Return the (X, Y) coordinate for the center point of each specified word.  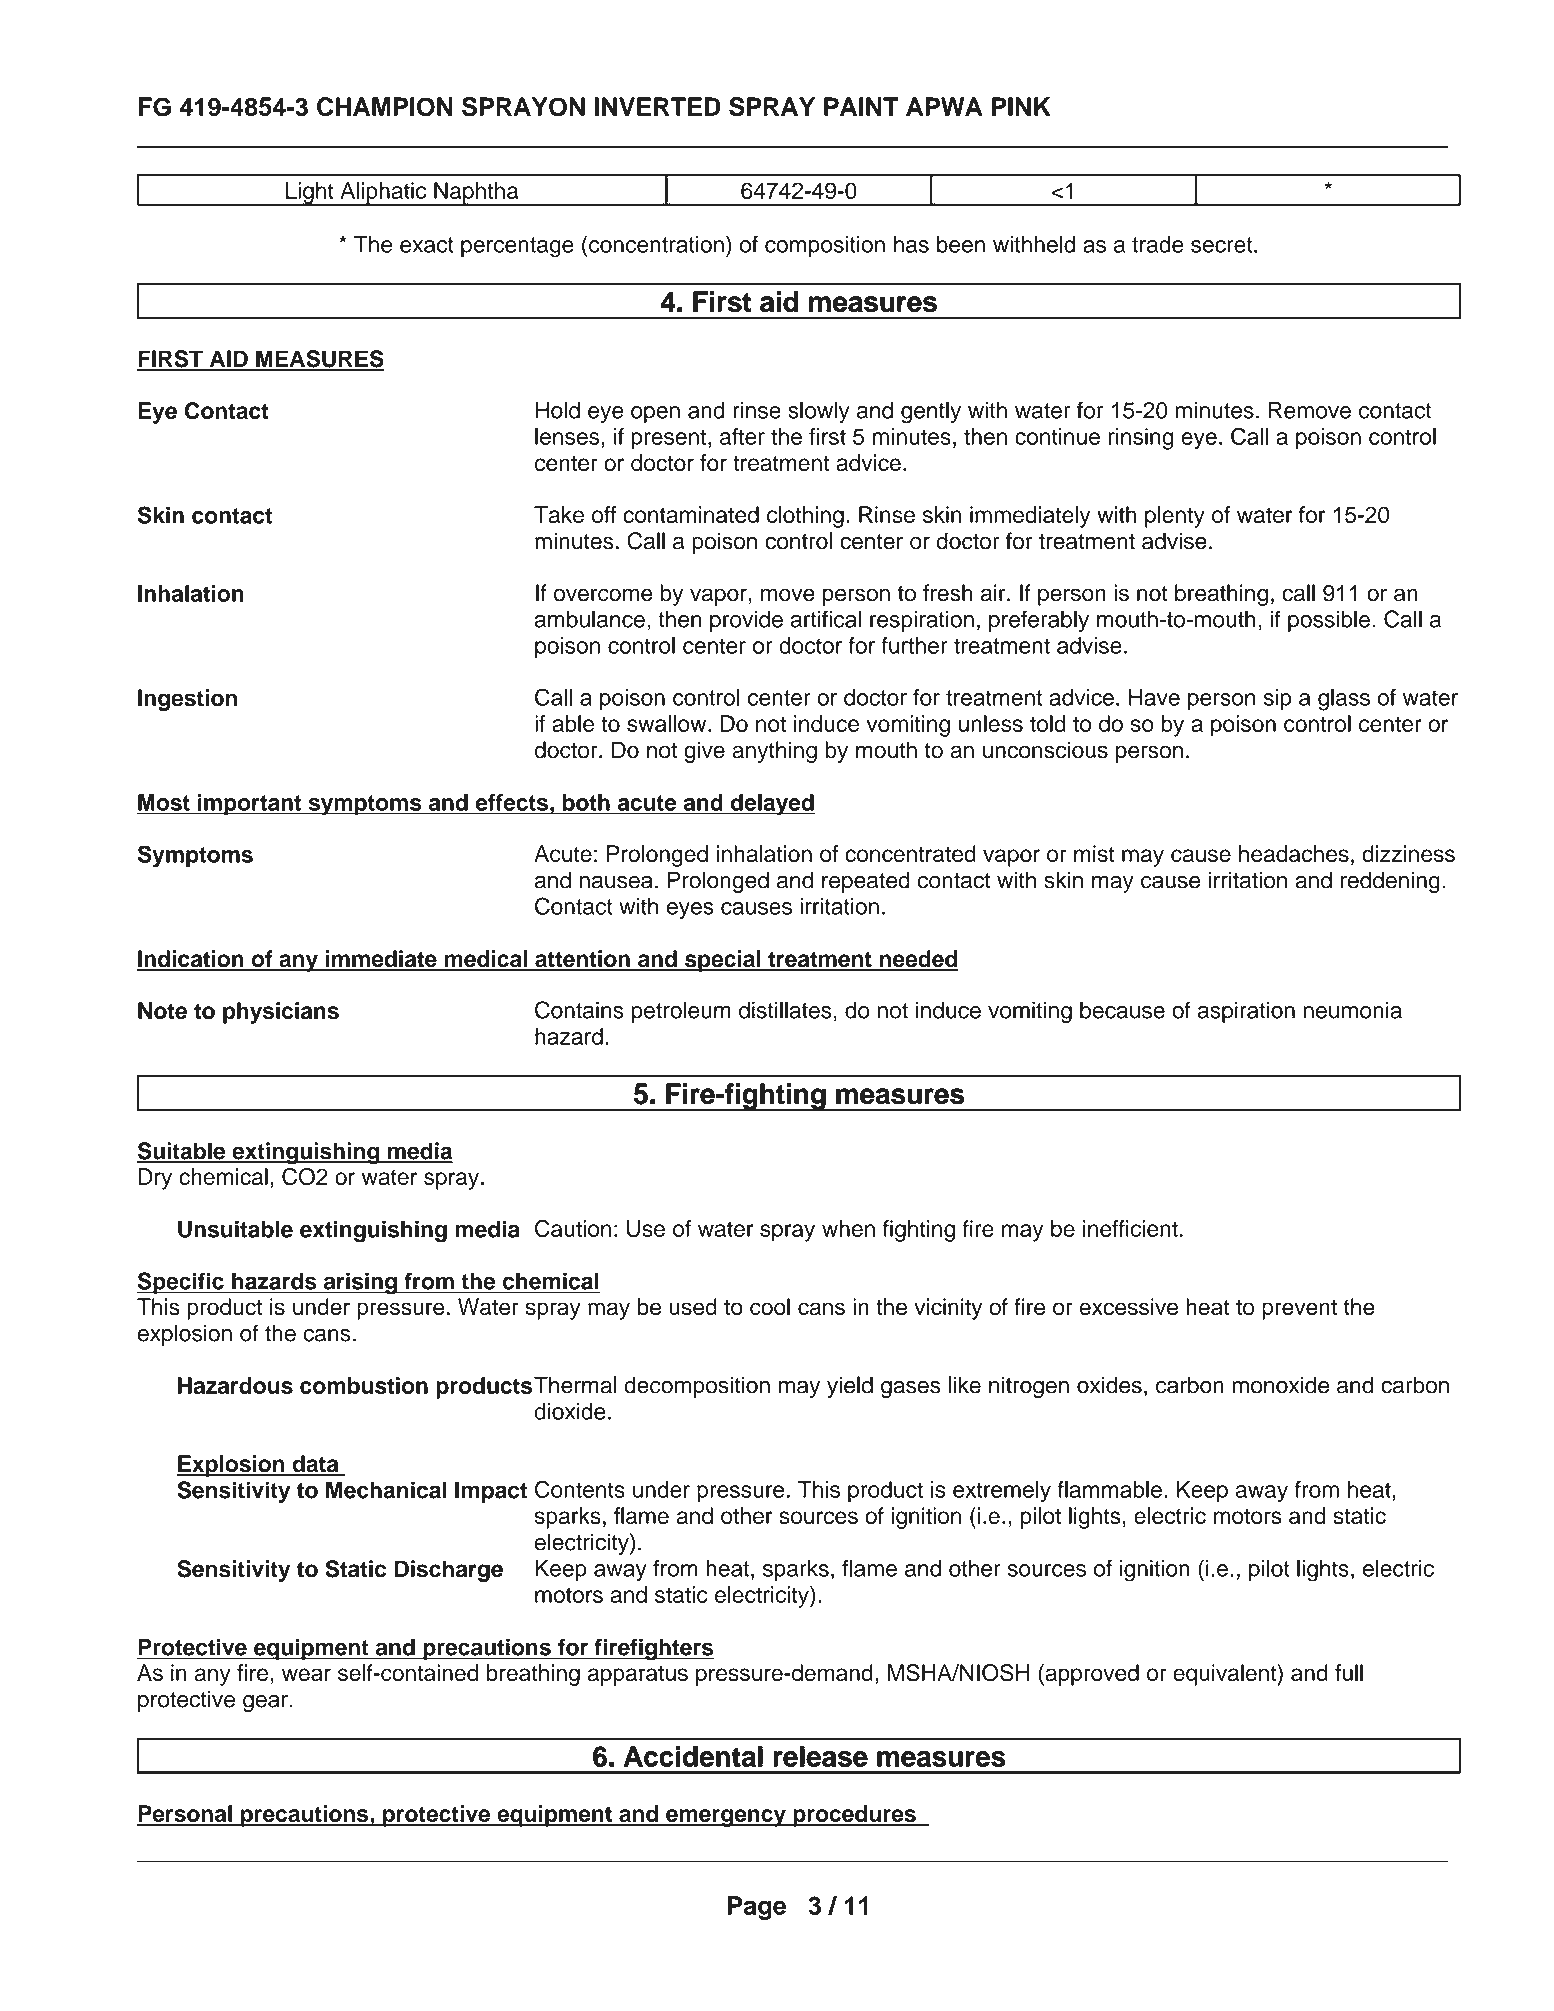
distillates (785, 1010)
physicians (281, 1013)
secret (1223, 245)
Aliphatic (383, 194)
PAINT (861, 106)
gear (266, 1703)
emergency (726, 1818)
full (1349, 1672)
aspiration (1246, 1012)
